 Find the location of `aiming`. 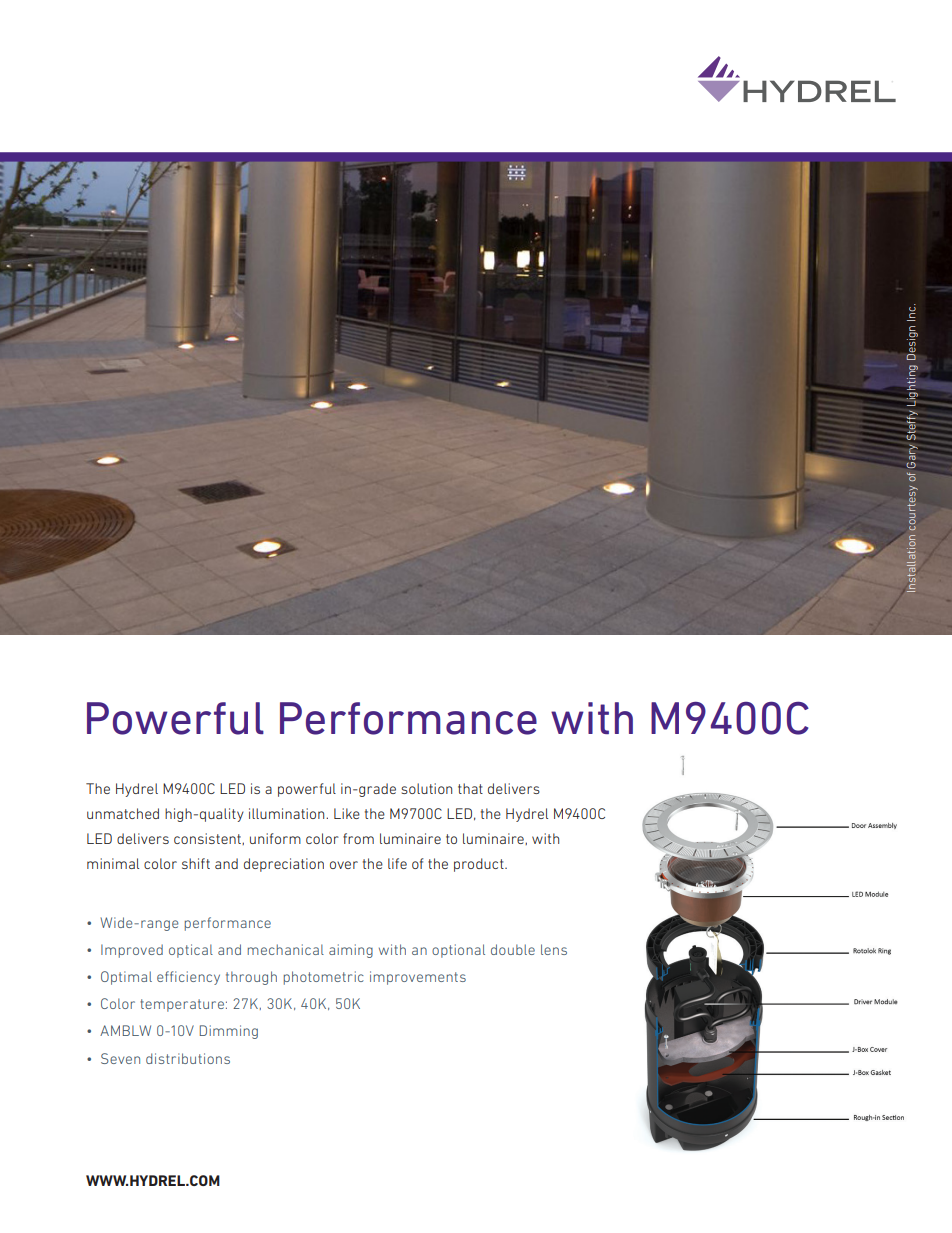

aiming is located at coordinates (351, 951).
